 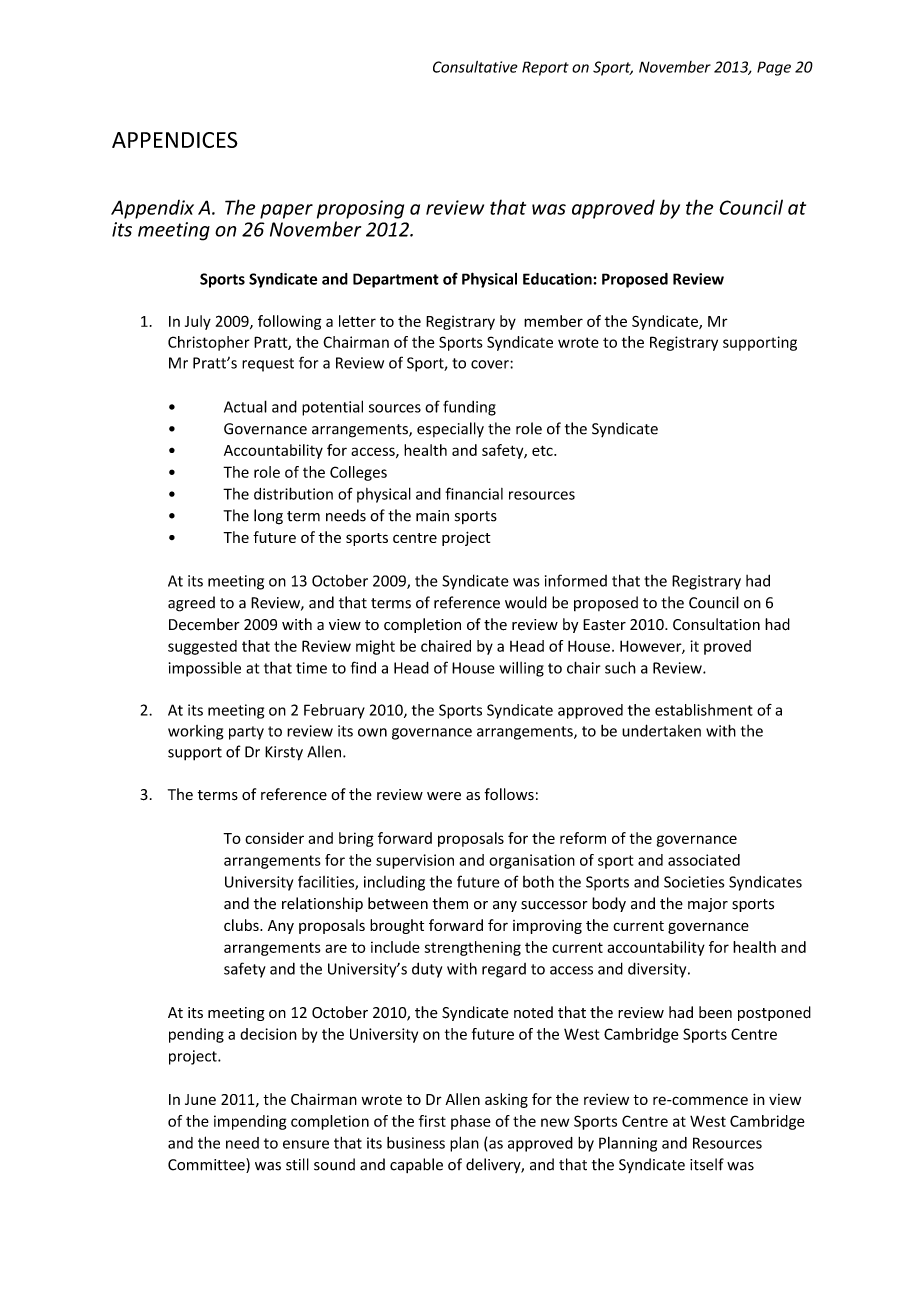 I want to click on Page, so click(x=774, y=68).
